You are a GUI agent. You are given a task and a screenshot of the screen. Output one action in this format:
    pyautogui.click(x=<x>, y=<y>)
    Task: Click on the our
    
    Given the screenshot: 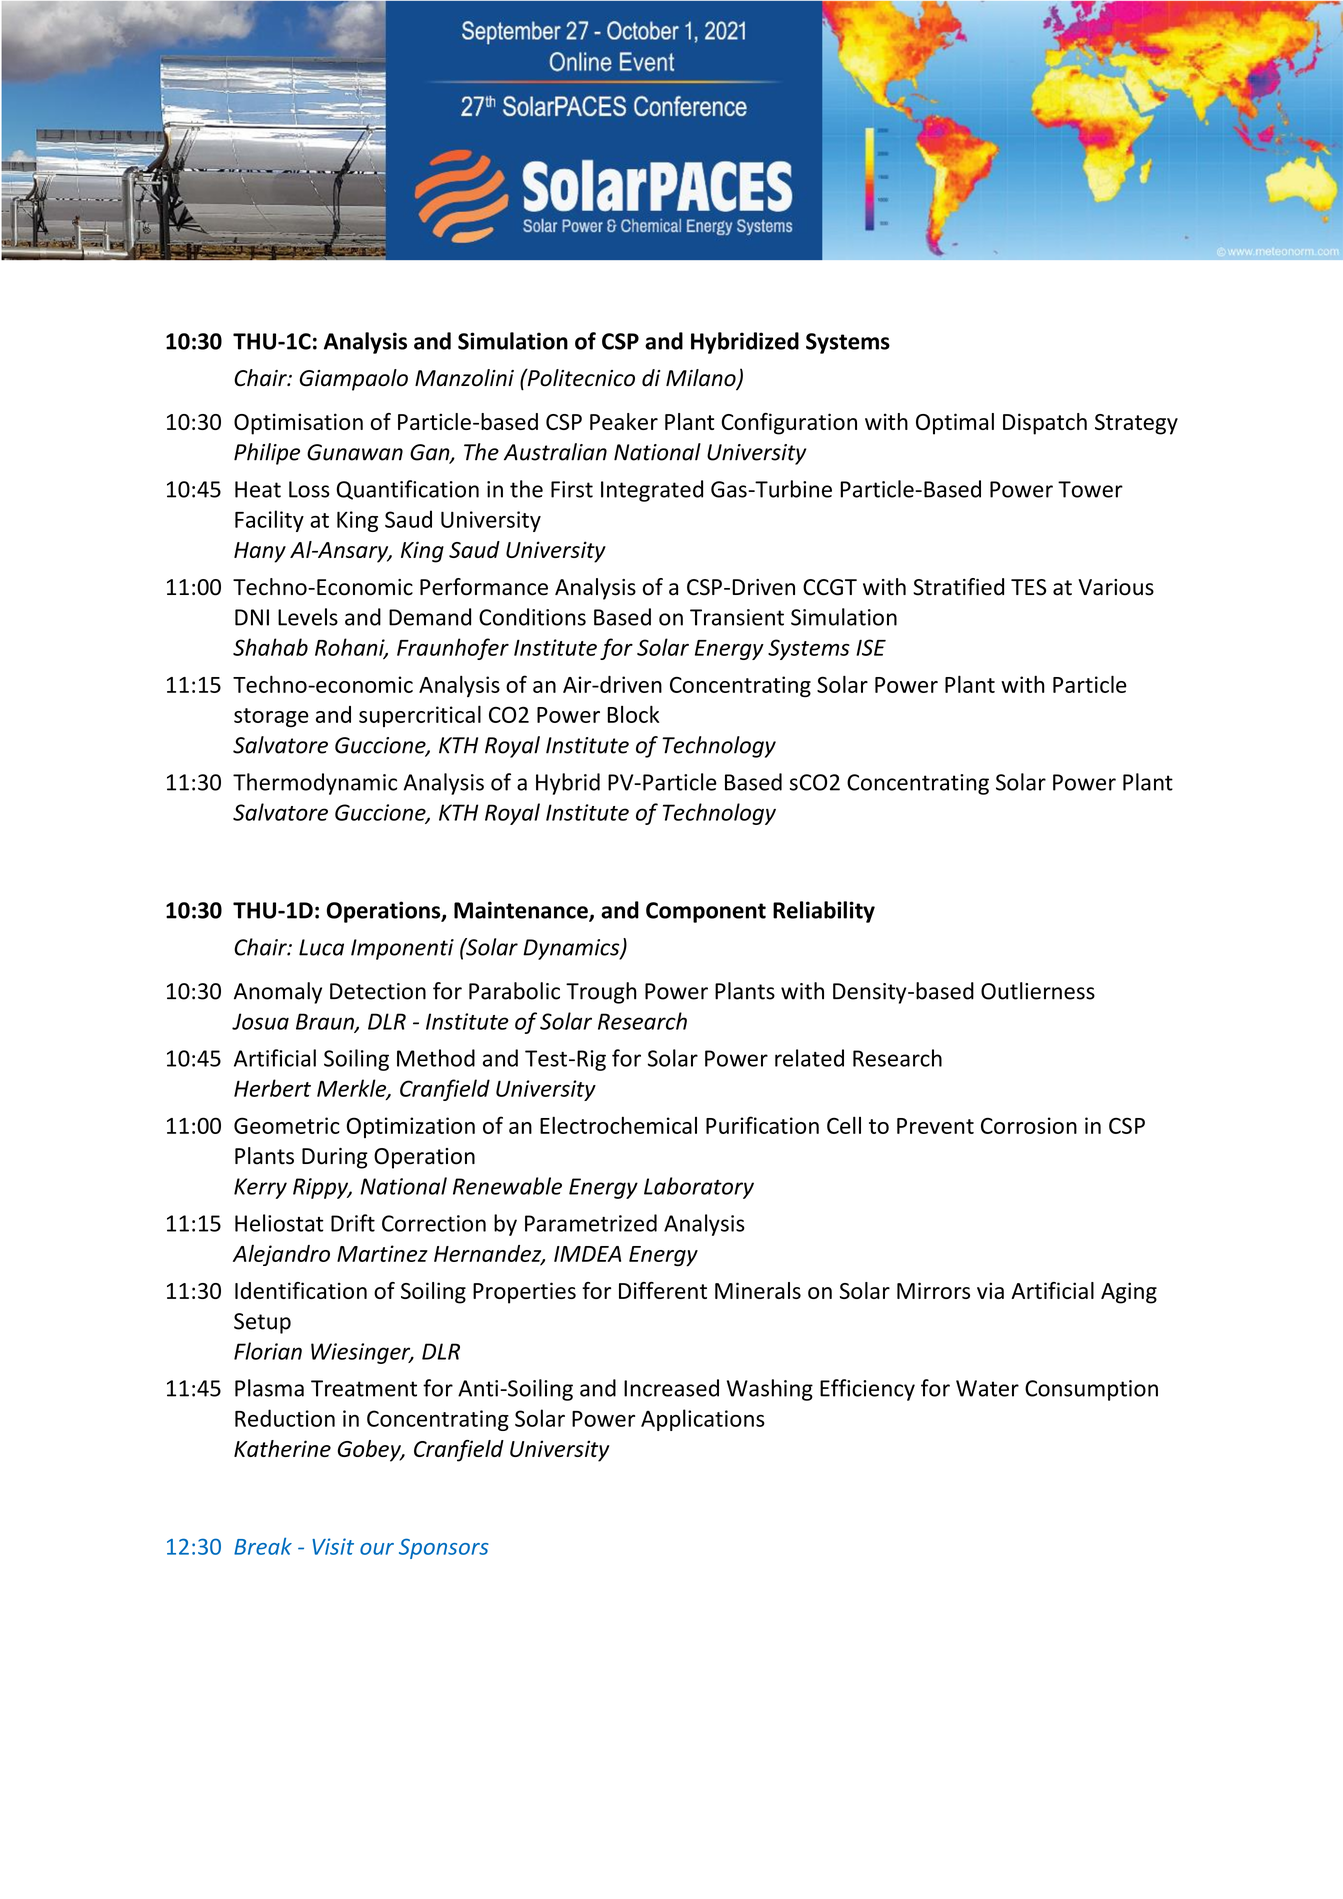 What is the action you would take?
    pyautogui.click(x=377, y=1549)
